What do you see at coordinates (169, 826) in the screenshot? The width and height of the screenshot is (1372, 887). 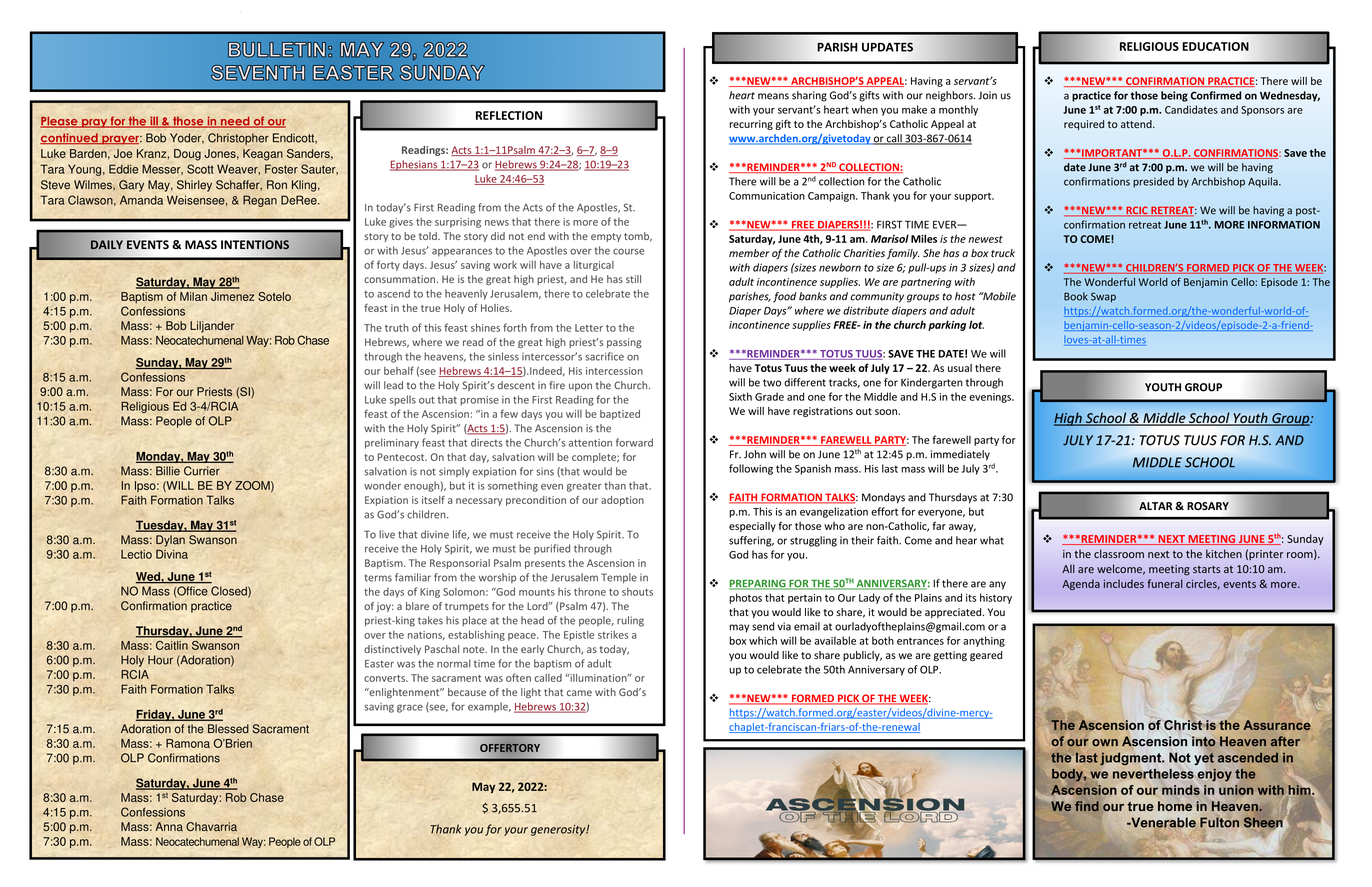 I see `Anna` at bounding box center [169, 826].
